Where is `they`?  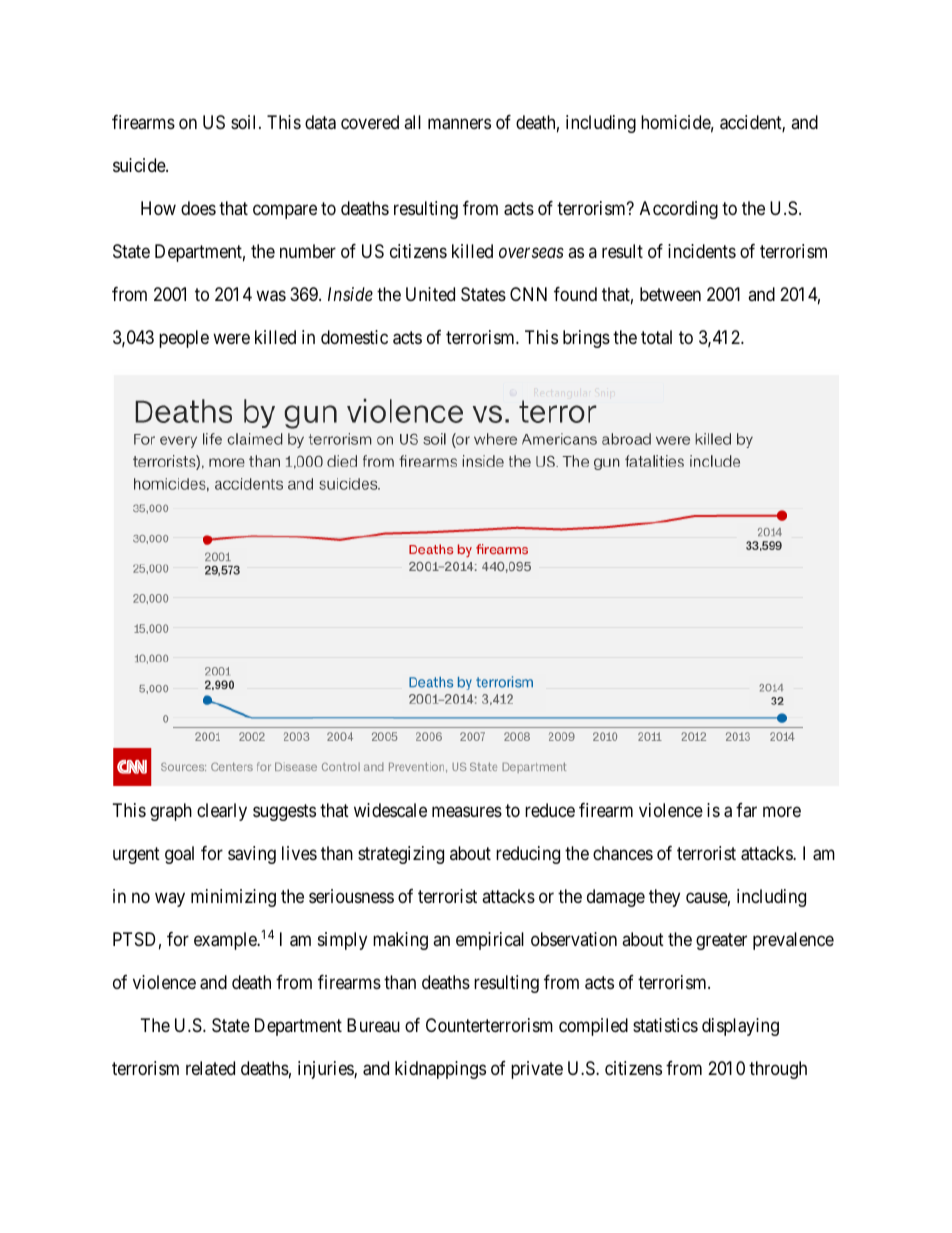
they is located at coordinates (664, 898).
